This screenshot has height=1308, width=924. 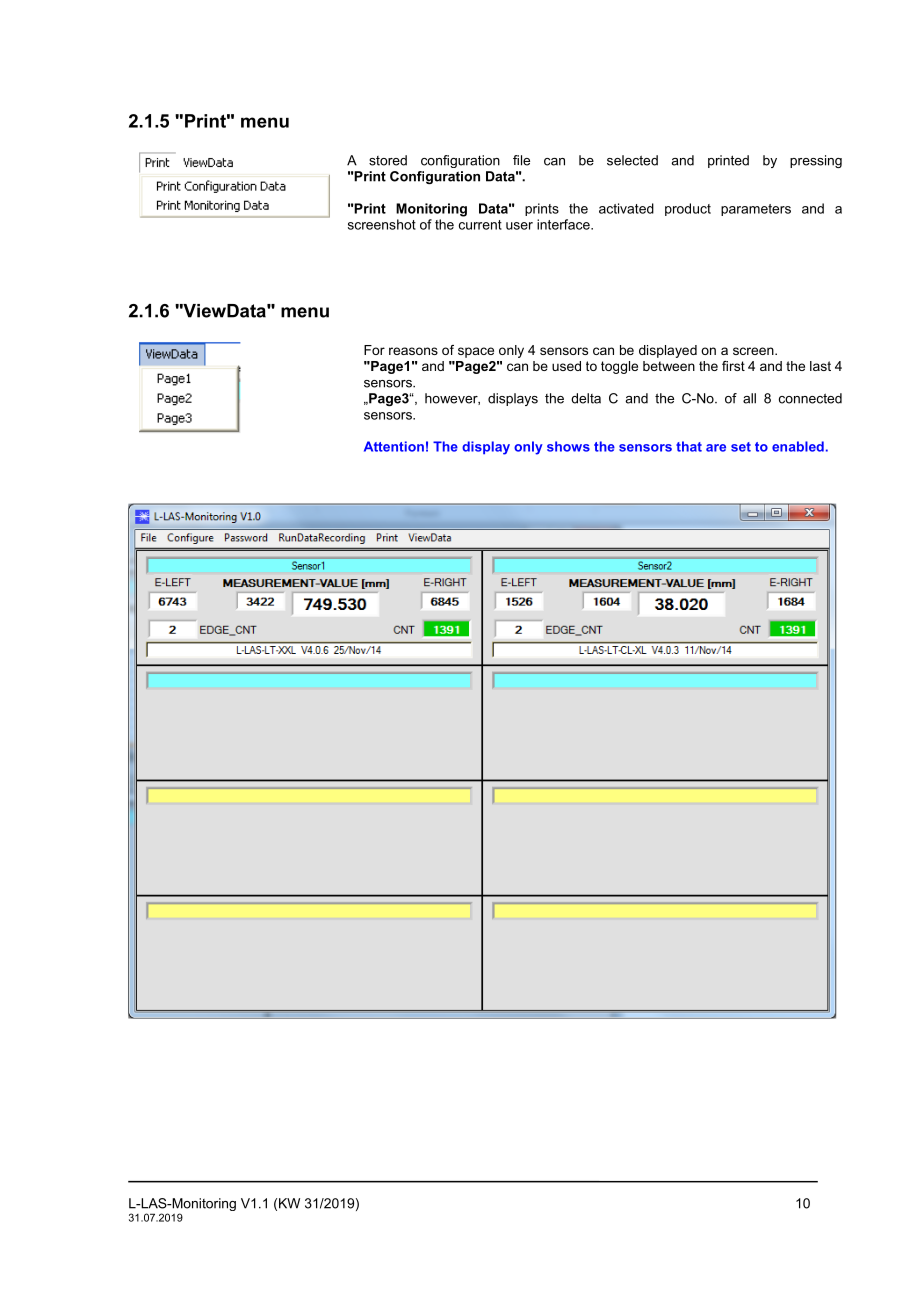 I want to click on first, so click(x=733, y=366).
